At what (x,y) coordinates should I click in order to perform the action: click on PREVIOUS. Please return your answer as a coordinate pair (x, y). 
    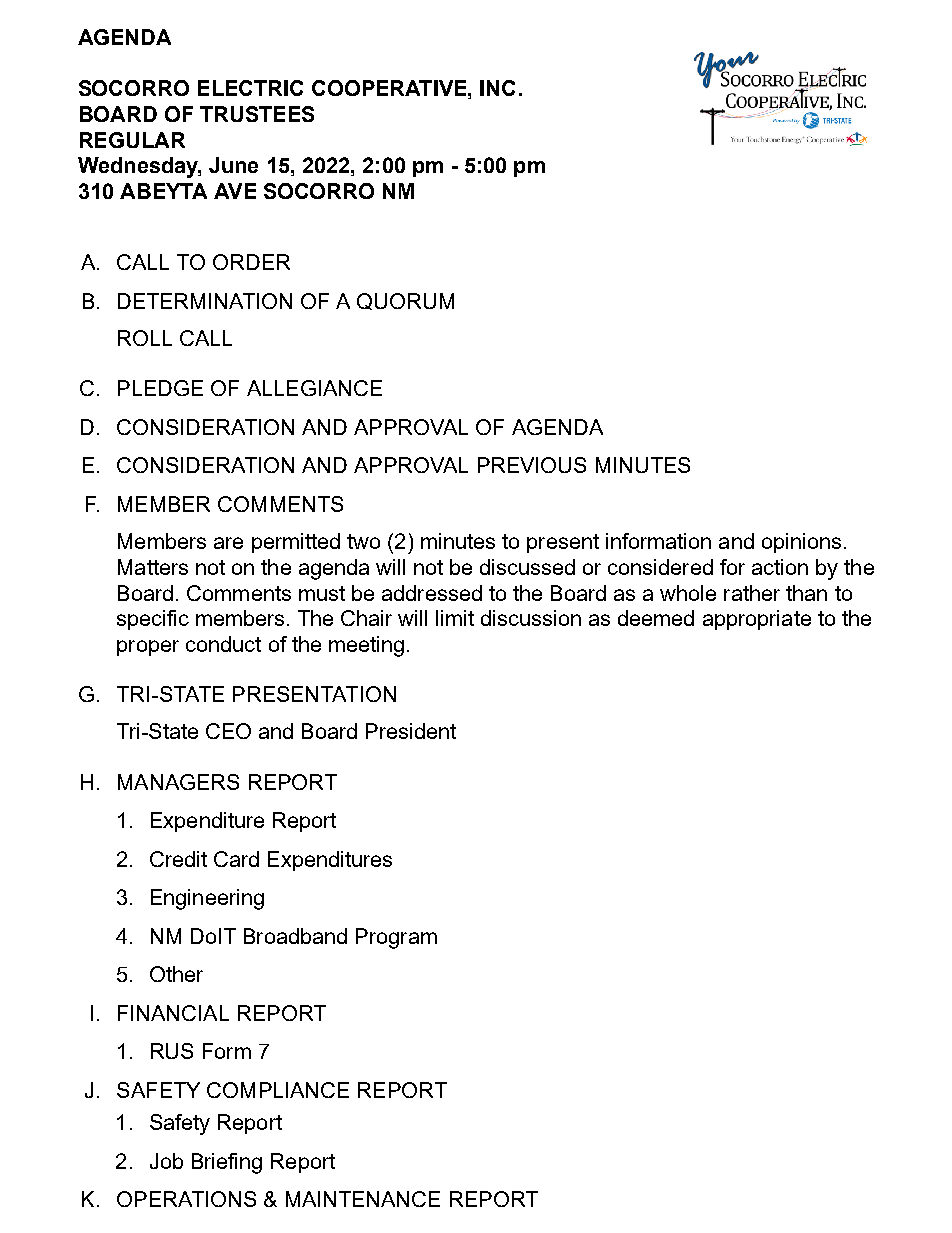
    Looking at the image, I should click on (532, 465).
